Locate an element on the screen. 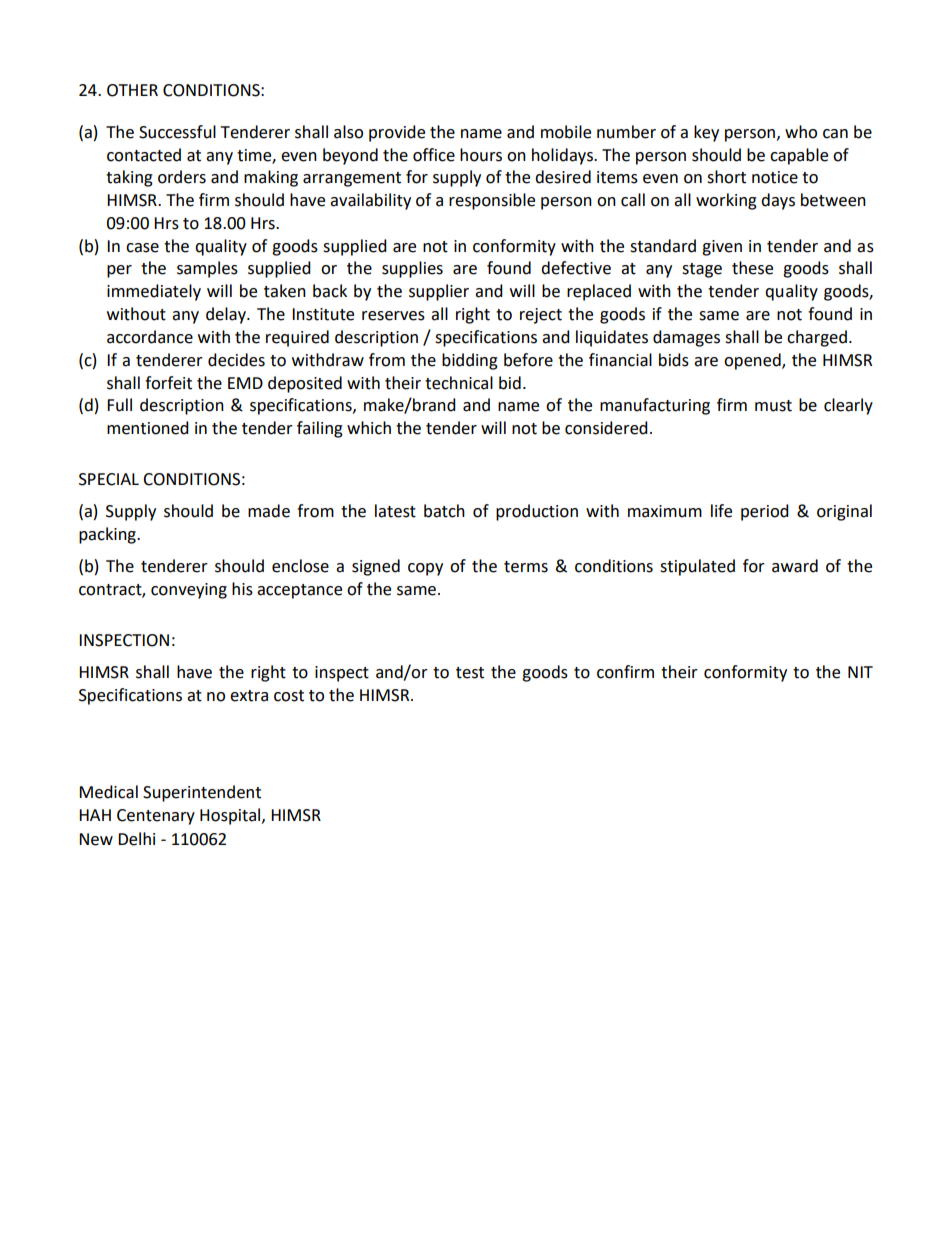 The width and height of the screenshot is (952, 1233). hours is located at coordinates (481, 155).
